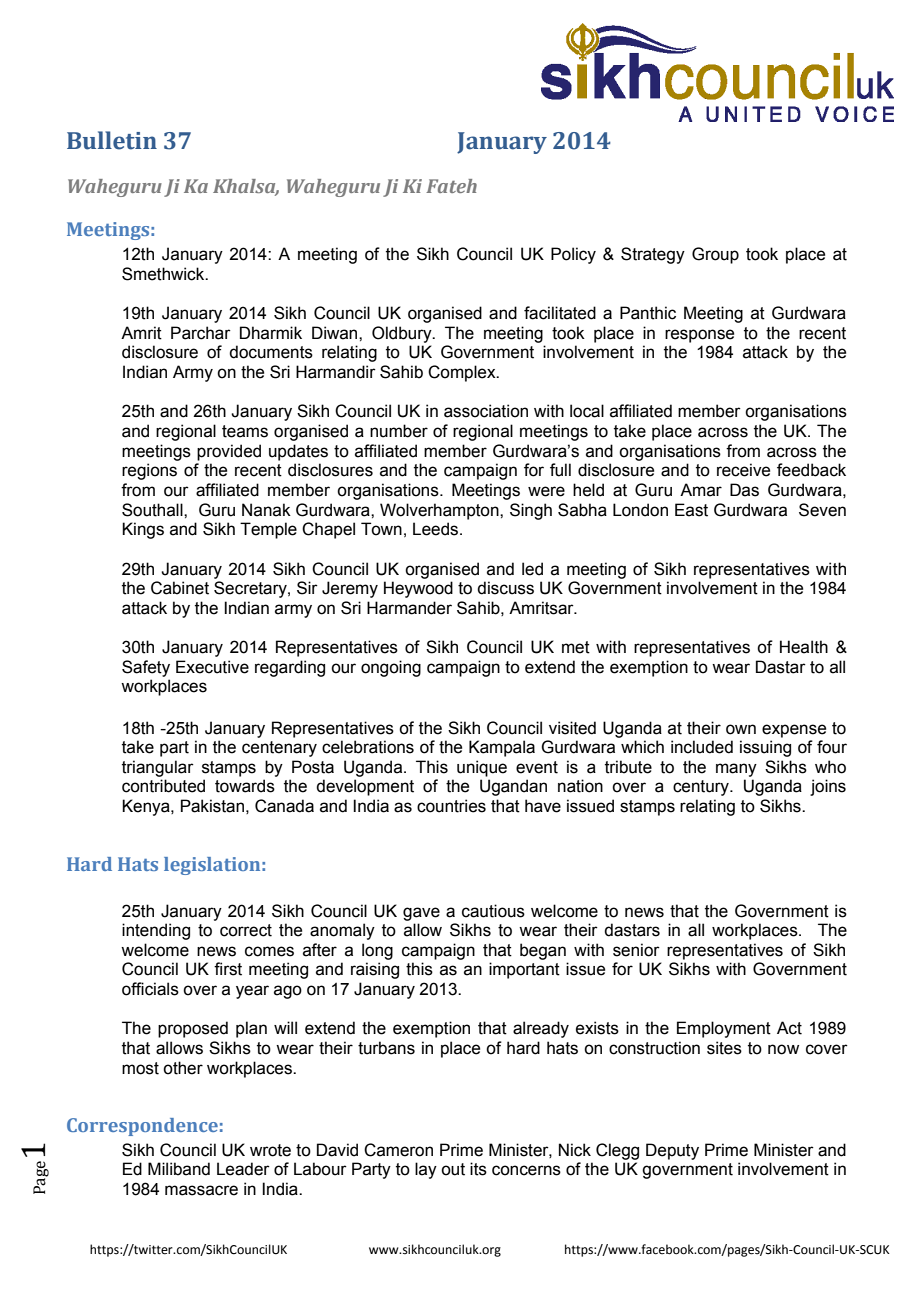  What do you see at coordinates (804, 647) in the screenshot?
I see `Health` at bounding box center [804, 647].
